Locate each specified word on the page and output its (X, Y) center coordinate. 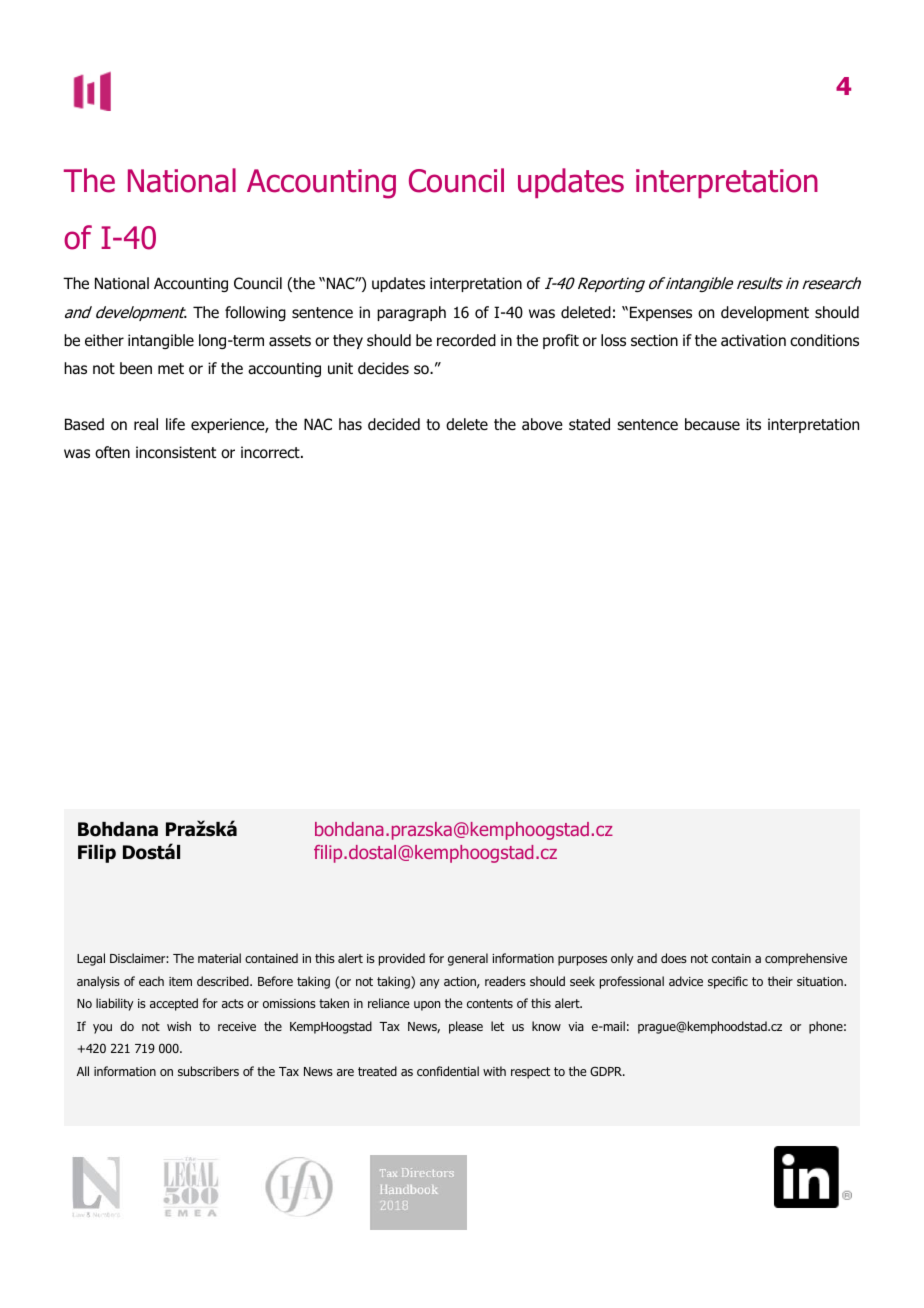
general (468, 959)
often (112, 452)
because (712, 424)
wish (179, 1026)
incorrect (271, 452)
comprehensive (806, 959)
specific (728, 982)
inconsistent (176, 452)
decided (394, 424)
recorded (466, 340)
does (674, 958)
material (219, 958)
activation (753, 340)
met (171, 368)
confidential (448, 1071)
